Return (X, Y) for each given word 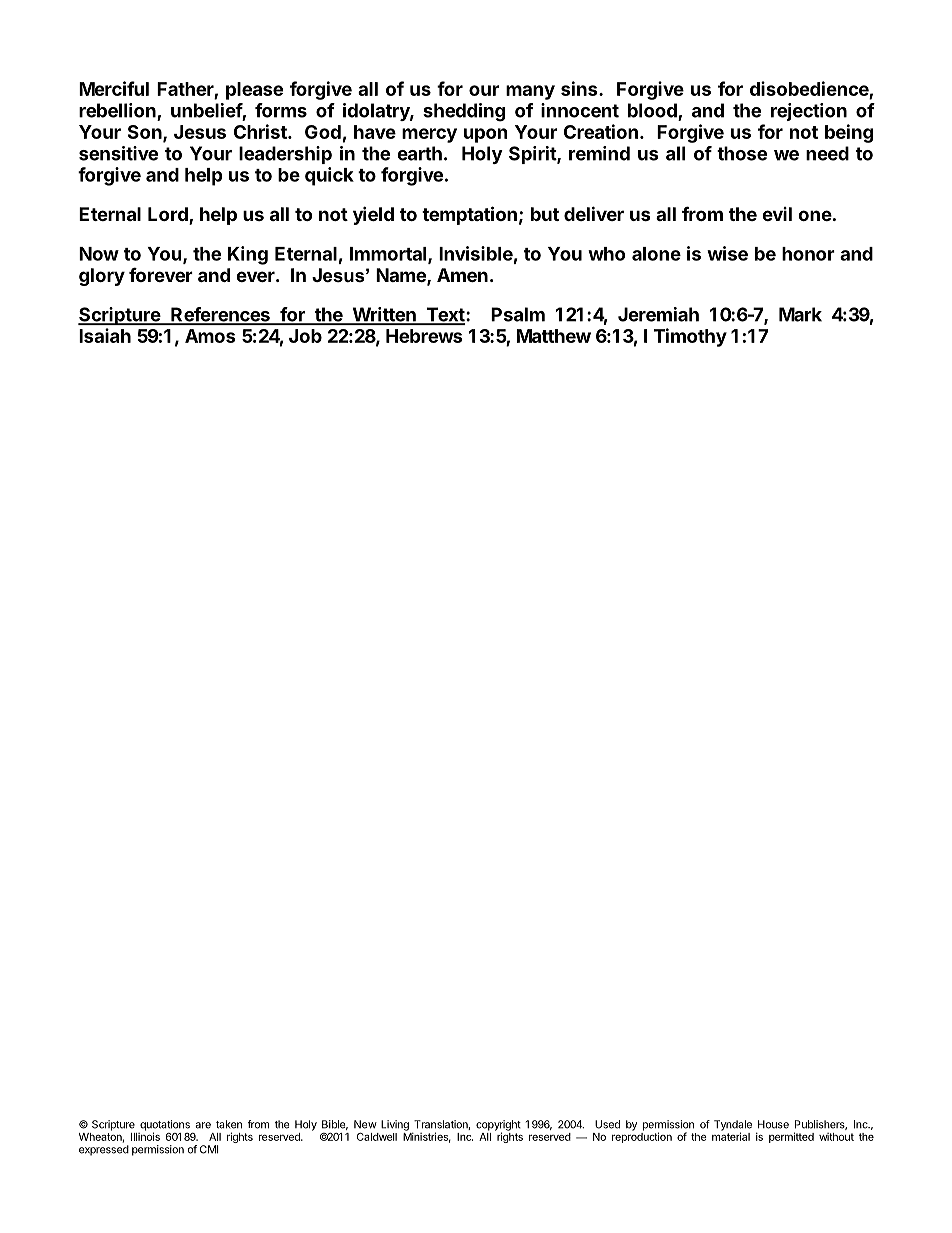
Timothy (690, 337)
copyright (498, 1126)
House (773, 1124)
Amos (210, 336)
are (203, 1125)
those (742, 153)
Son (146, 133)
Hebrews (424, 336)
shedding (464, 112)
